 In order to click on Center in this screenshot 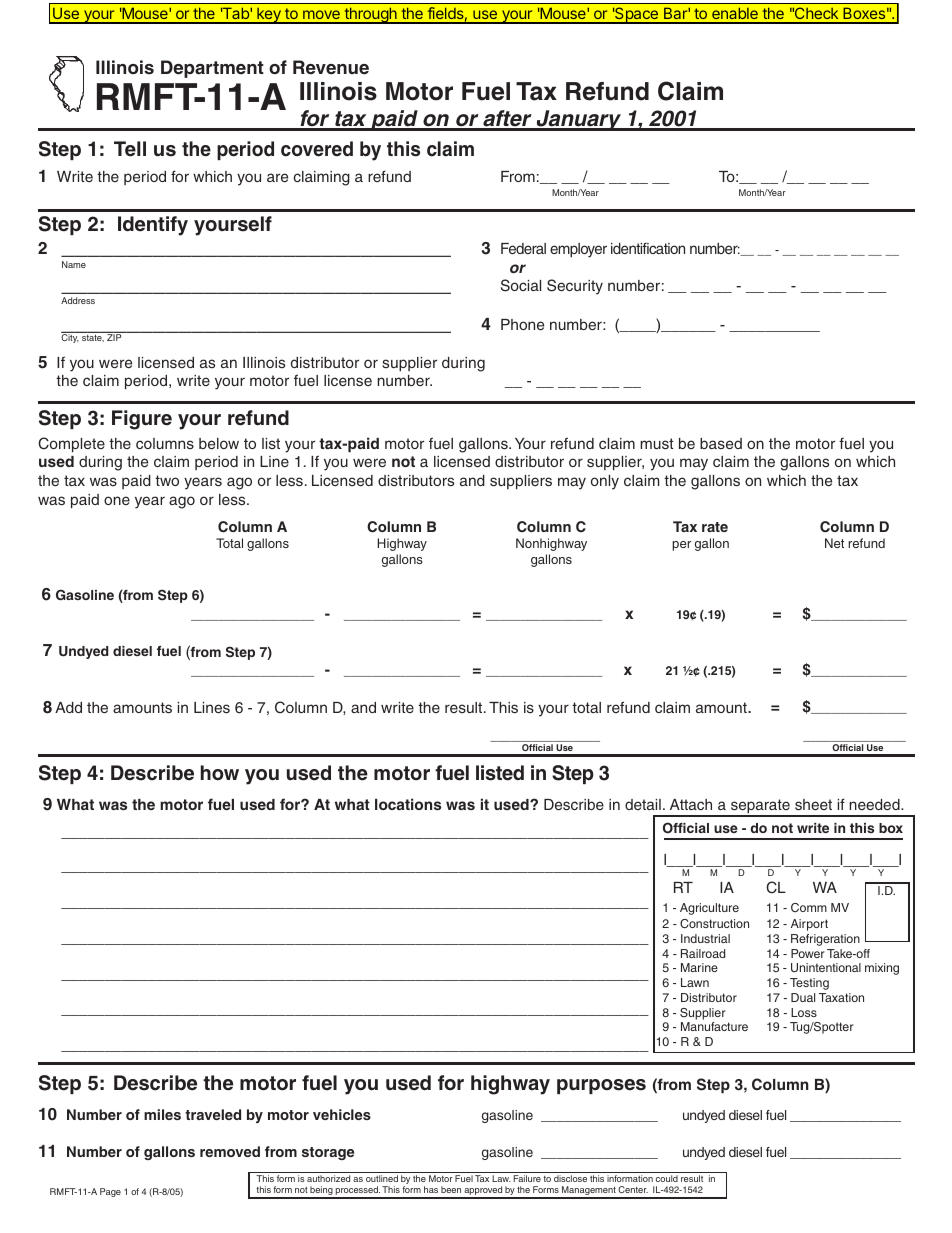, I will do `click(633, 1189)`.
